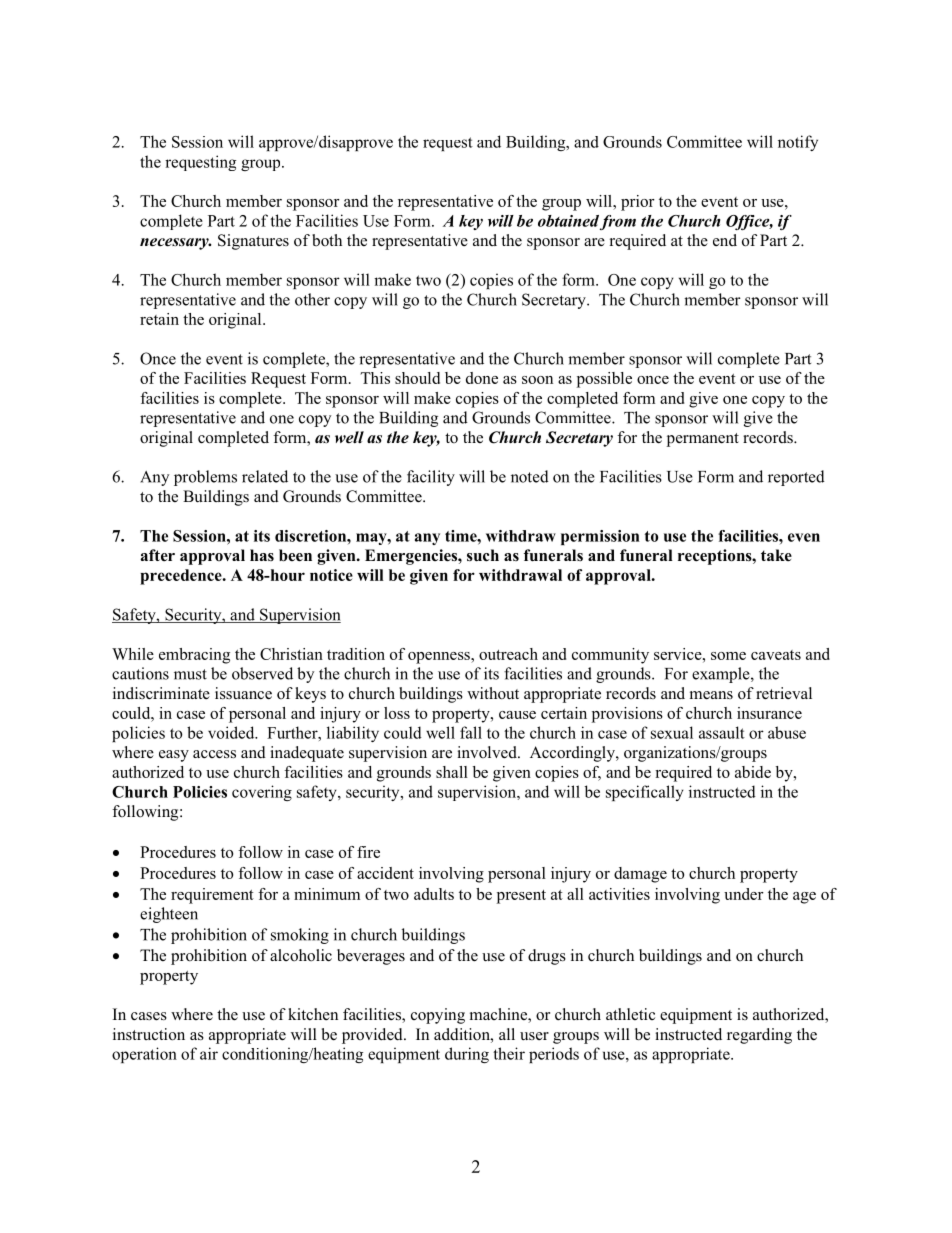 The height and width of the screenshot is (1233, 952). What do you see at coordinates (253, 242) in the screenshot?
I see `Signatures` at bounding box center [253, 242].
